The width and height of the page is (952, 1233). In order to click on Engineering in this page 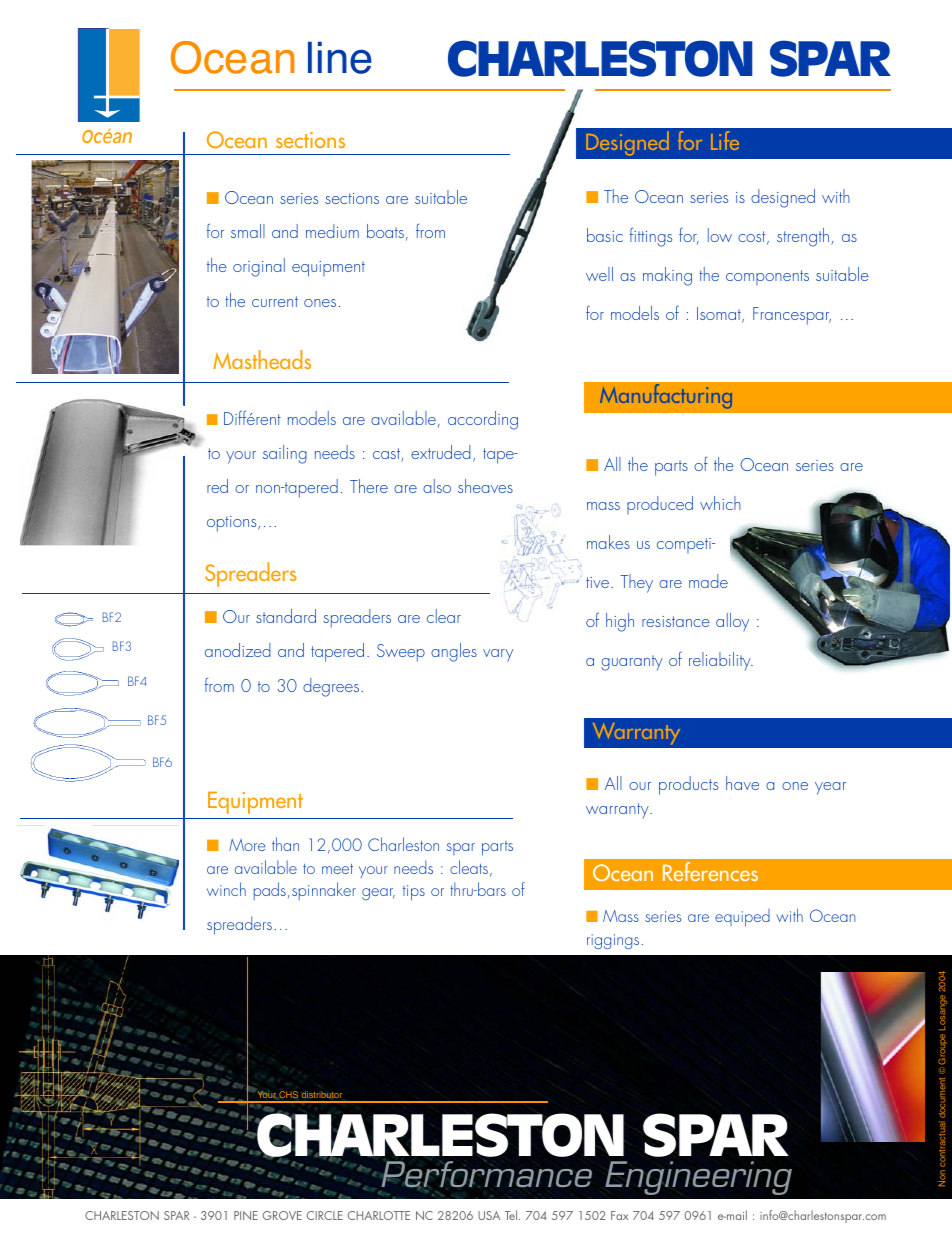, I will do `click(698, 1178)`.
